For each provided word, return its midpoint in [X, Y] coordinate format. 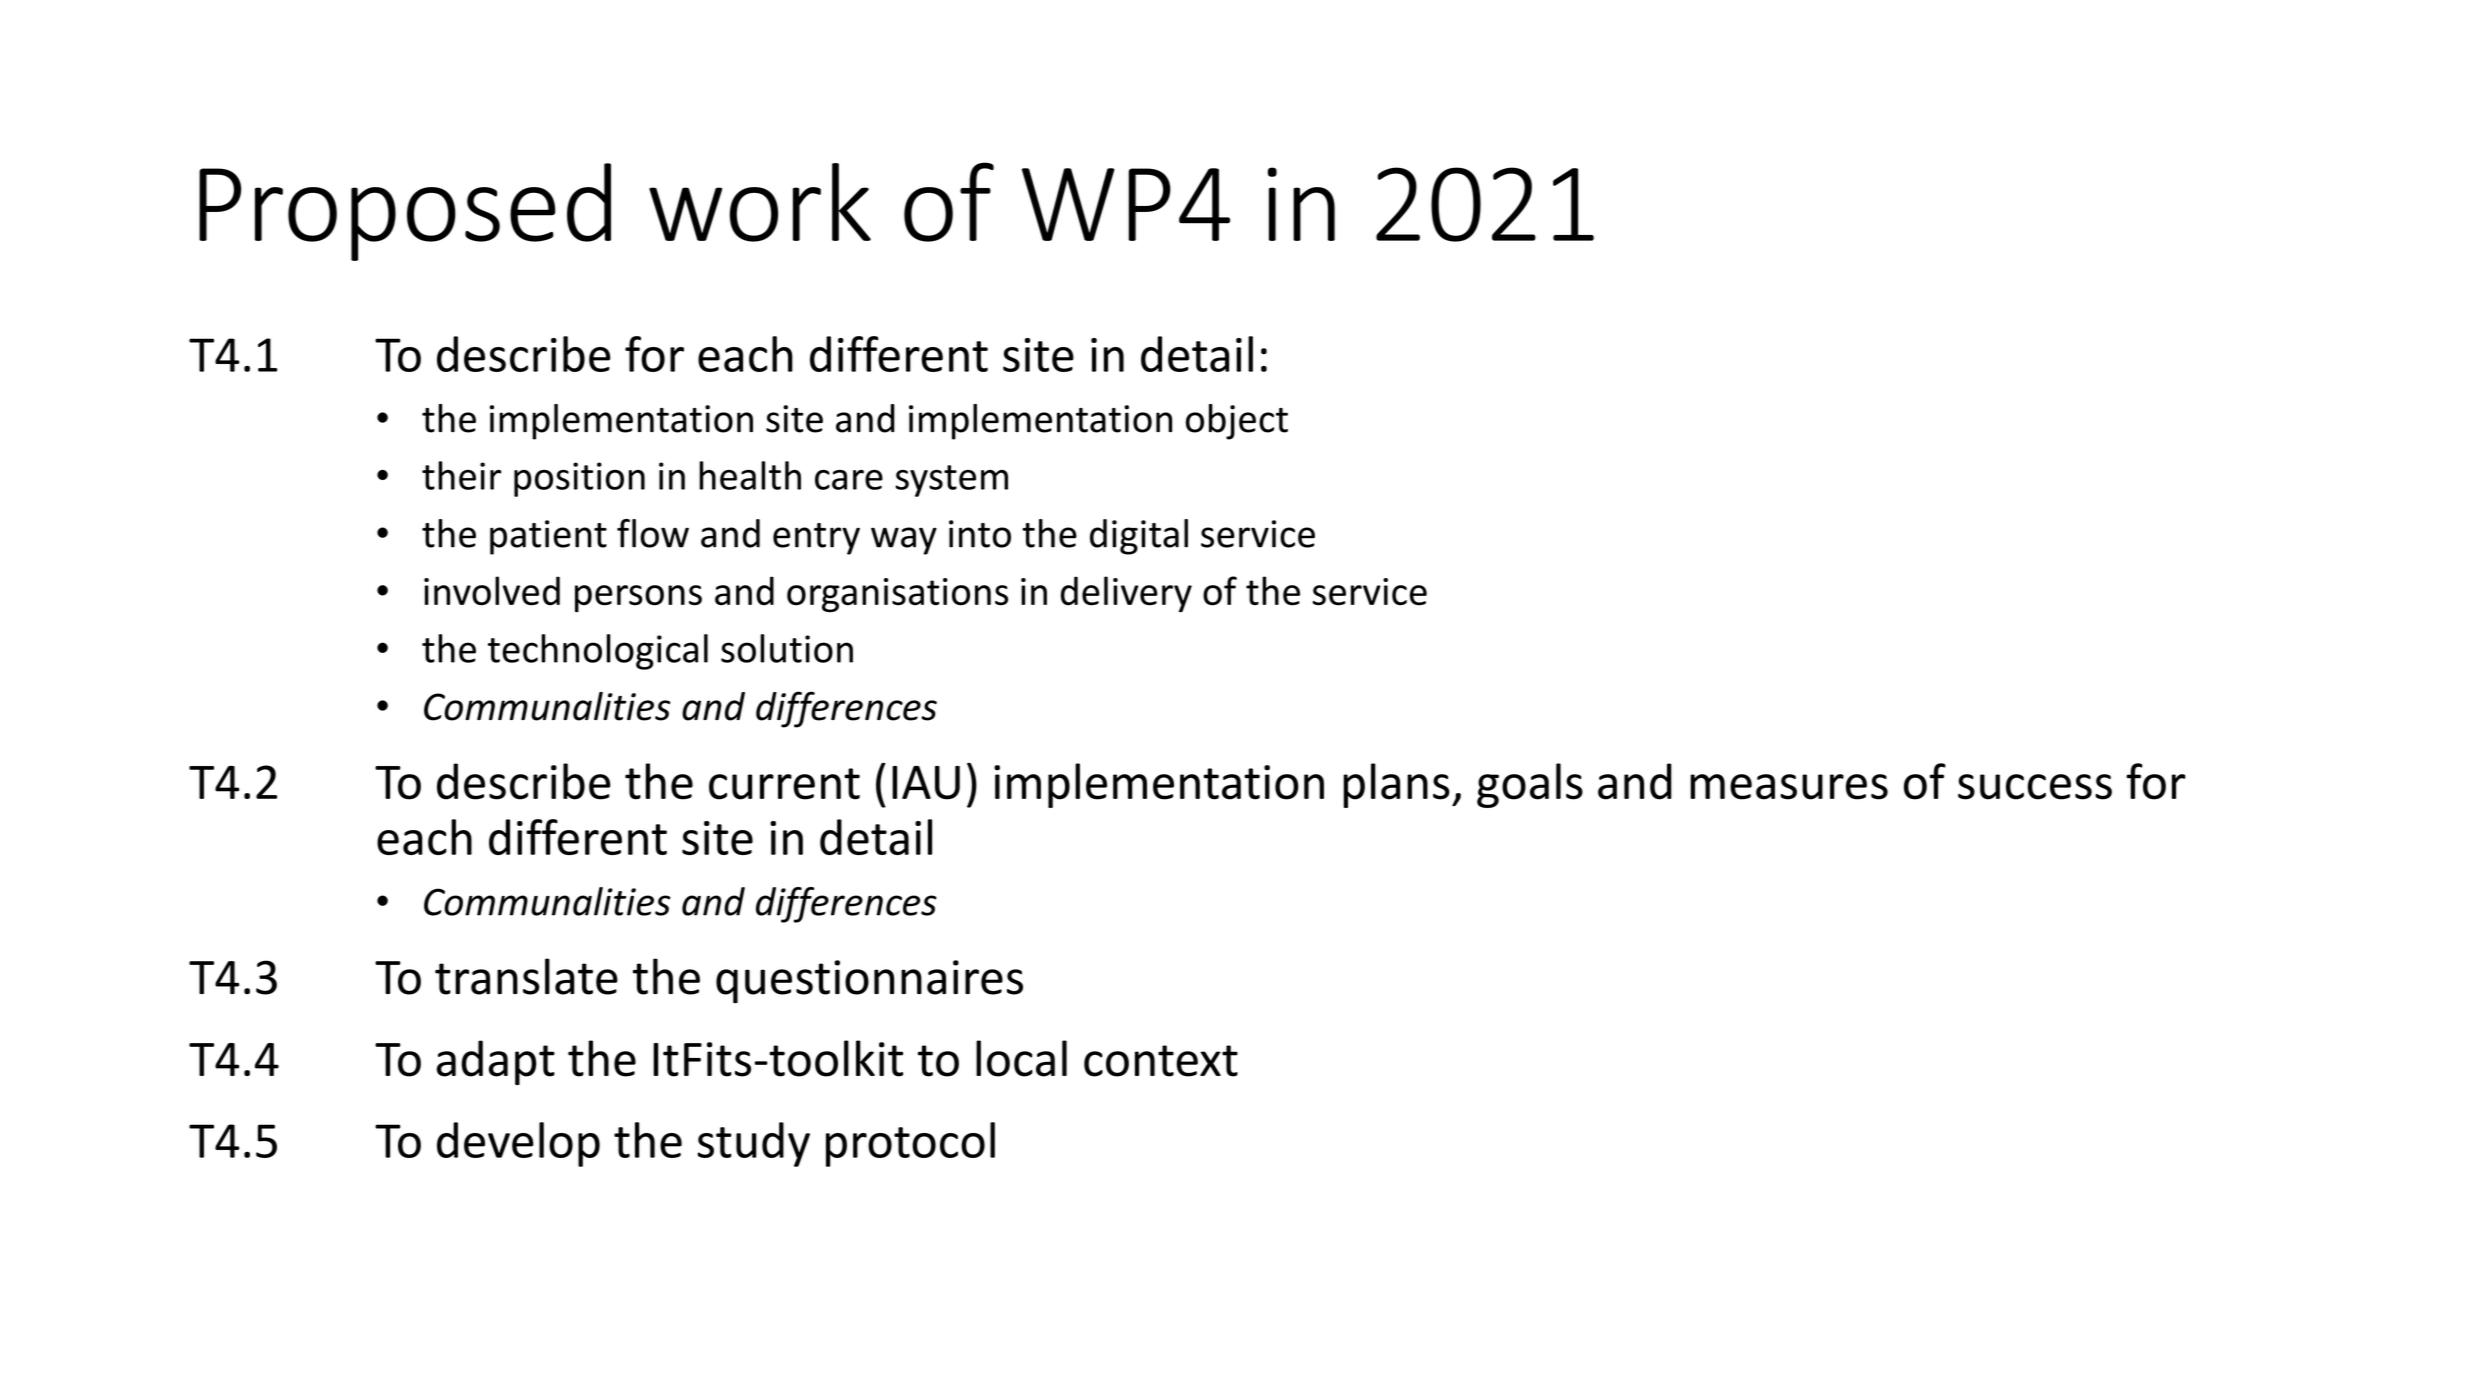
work [760, 202]
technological [598, 652]
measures [1789, 787]
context [1161, 1061]
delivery [1126, 594]
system [952, 481]
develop [518, 1144]
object [1237, 422]
